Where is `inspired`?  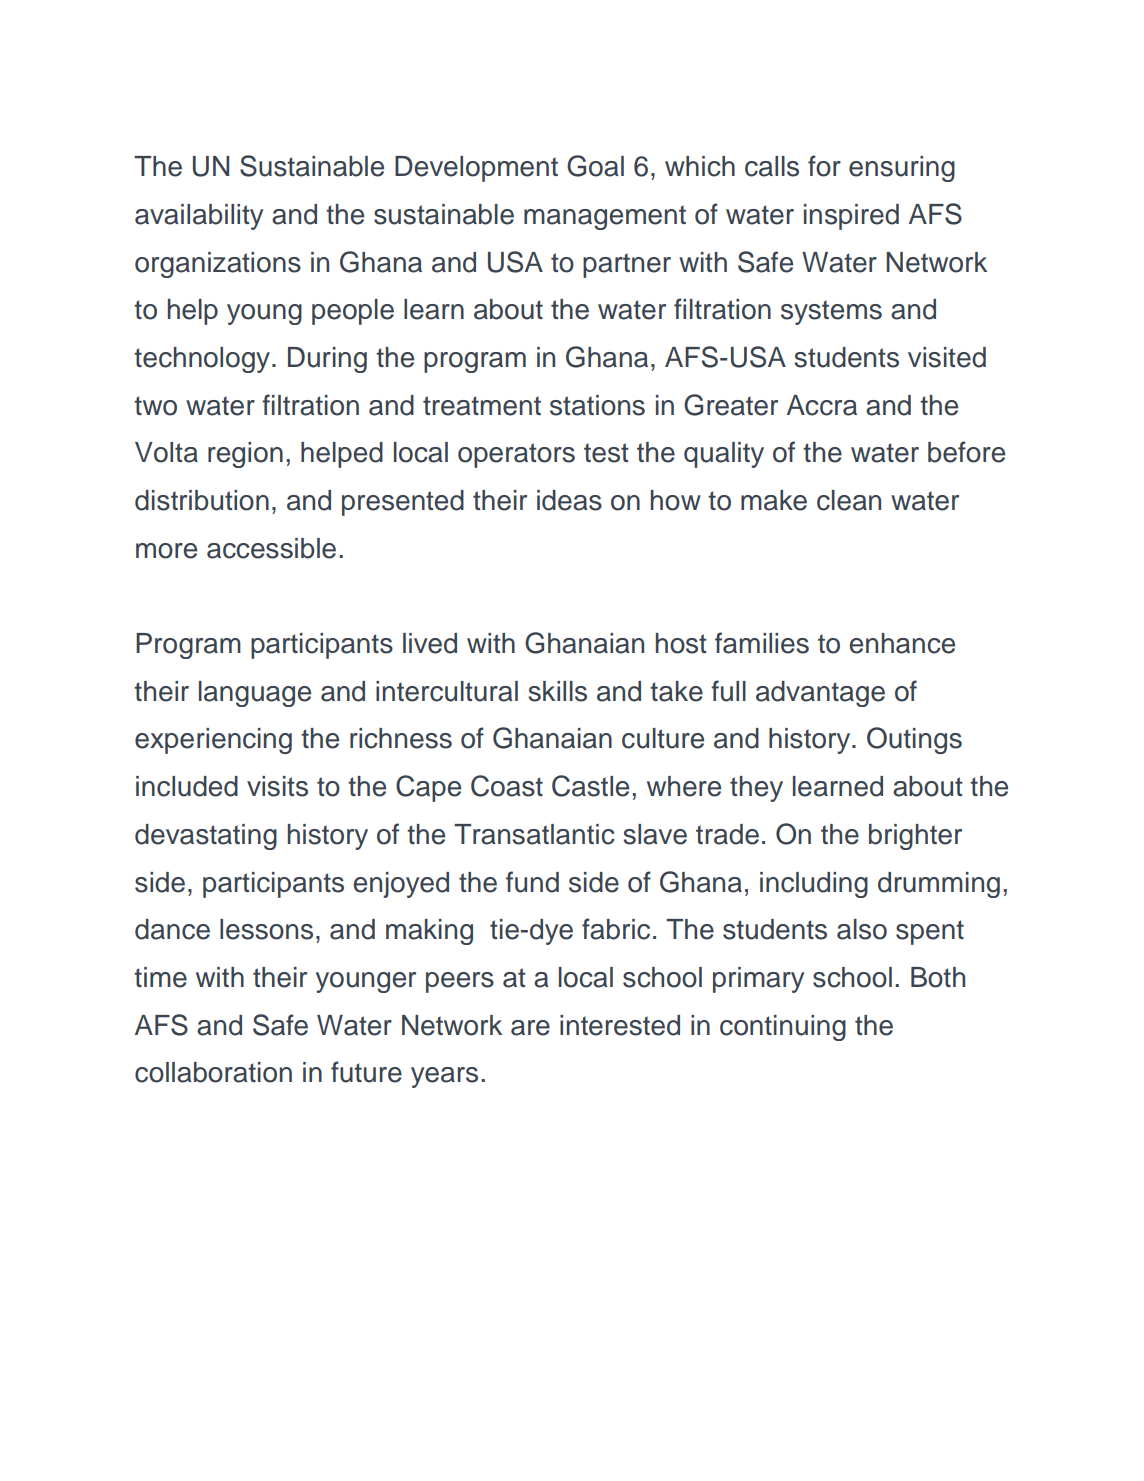 inspired is located at coordinates (851, 217).
